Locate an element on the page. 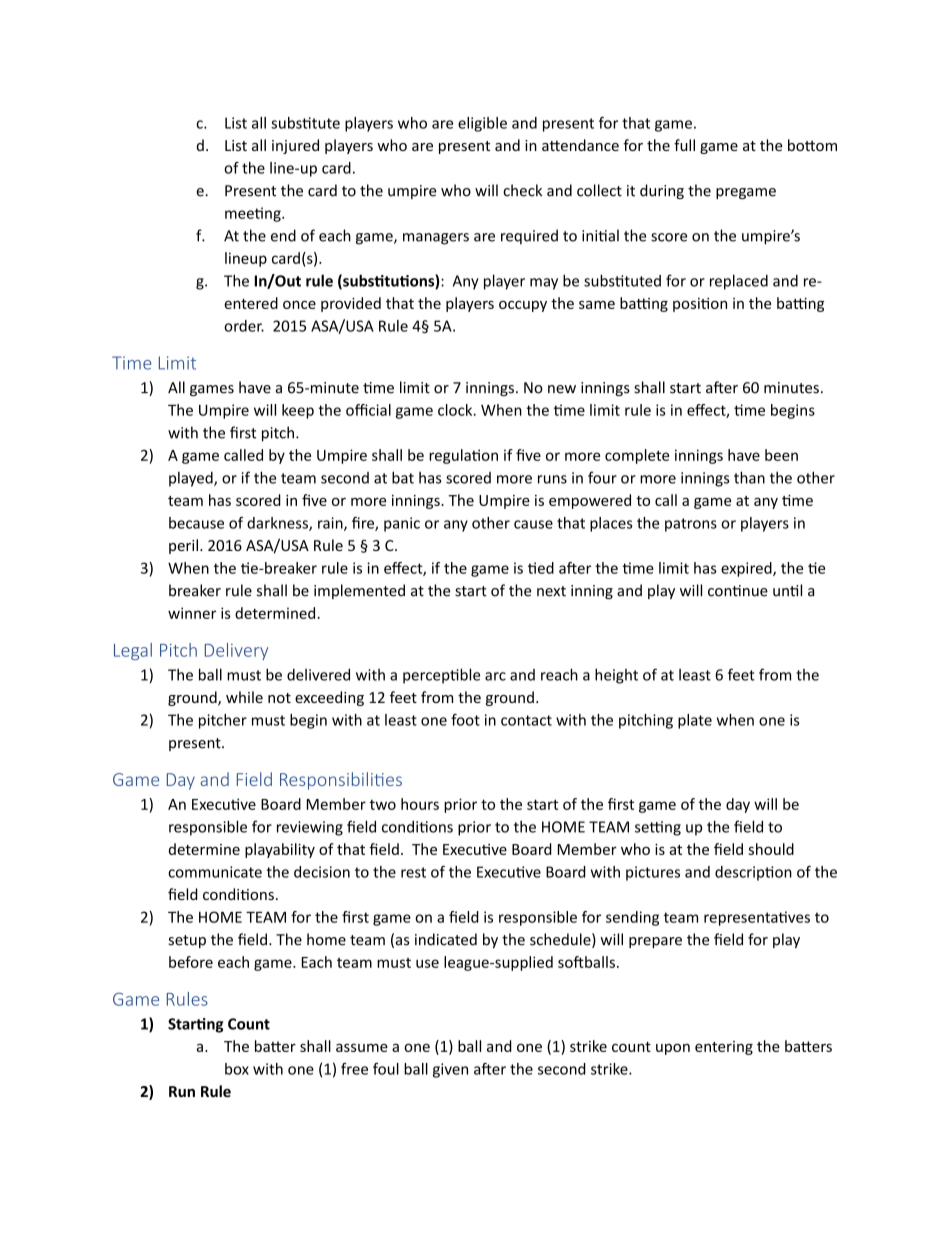 The height and width of the page is (1233, 952). eligible is located at coordinates (482, 124).
